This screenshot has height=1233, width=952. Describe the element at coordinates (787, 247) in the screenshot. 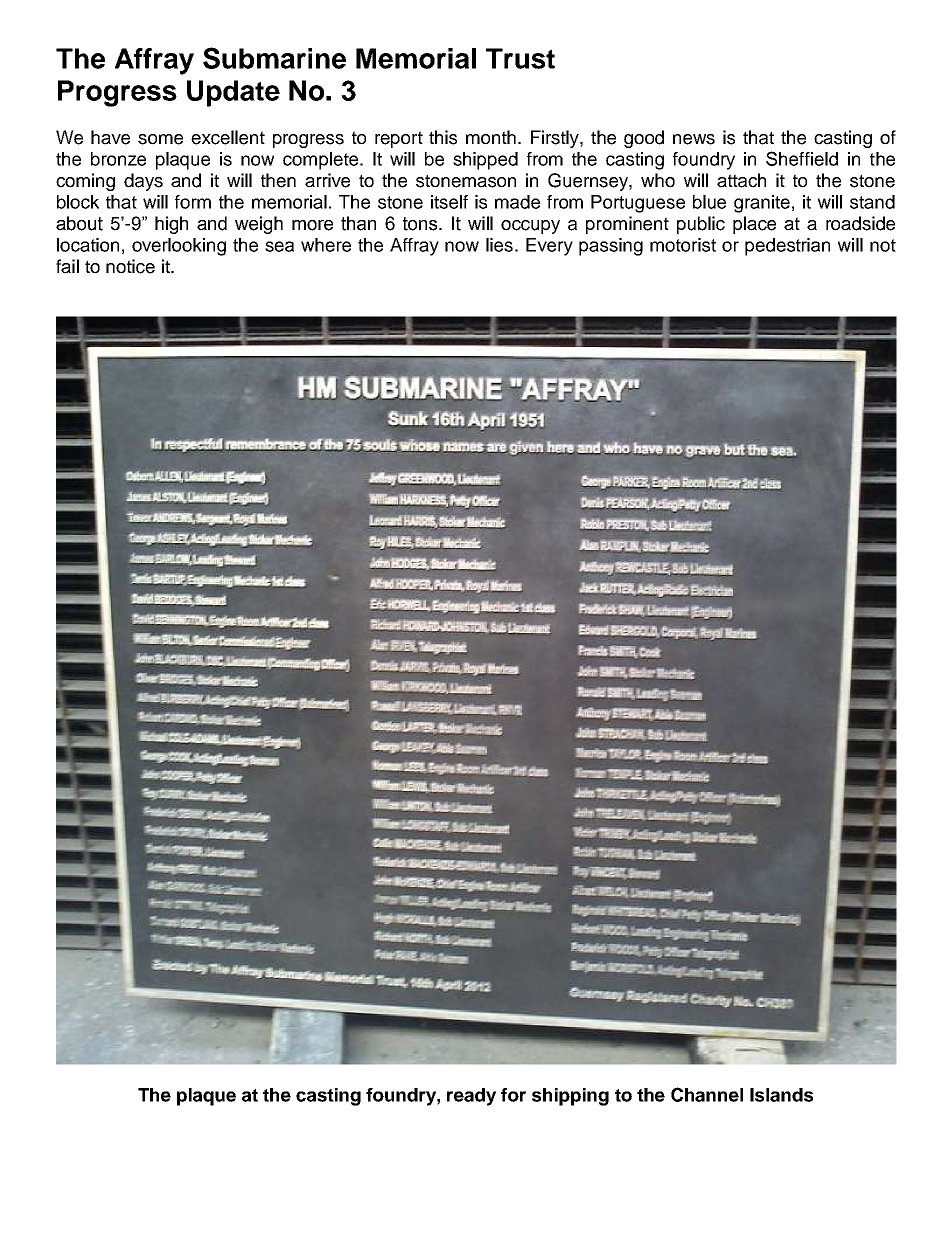

I see `pedestrian` at that location.
